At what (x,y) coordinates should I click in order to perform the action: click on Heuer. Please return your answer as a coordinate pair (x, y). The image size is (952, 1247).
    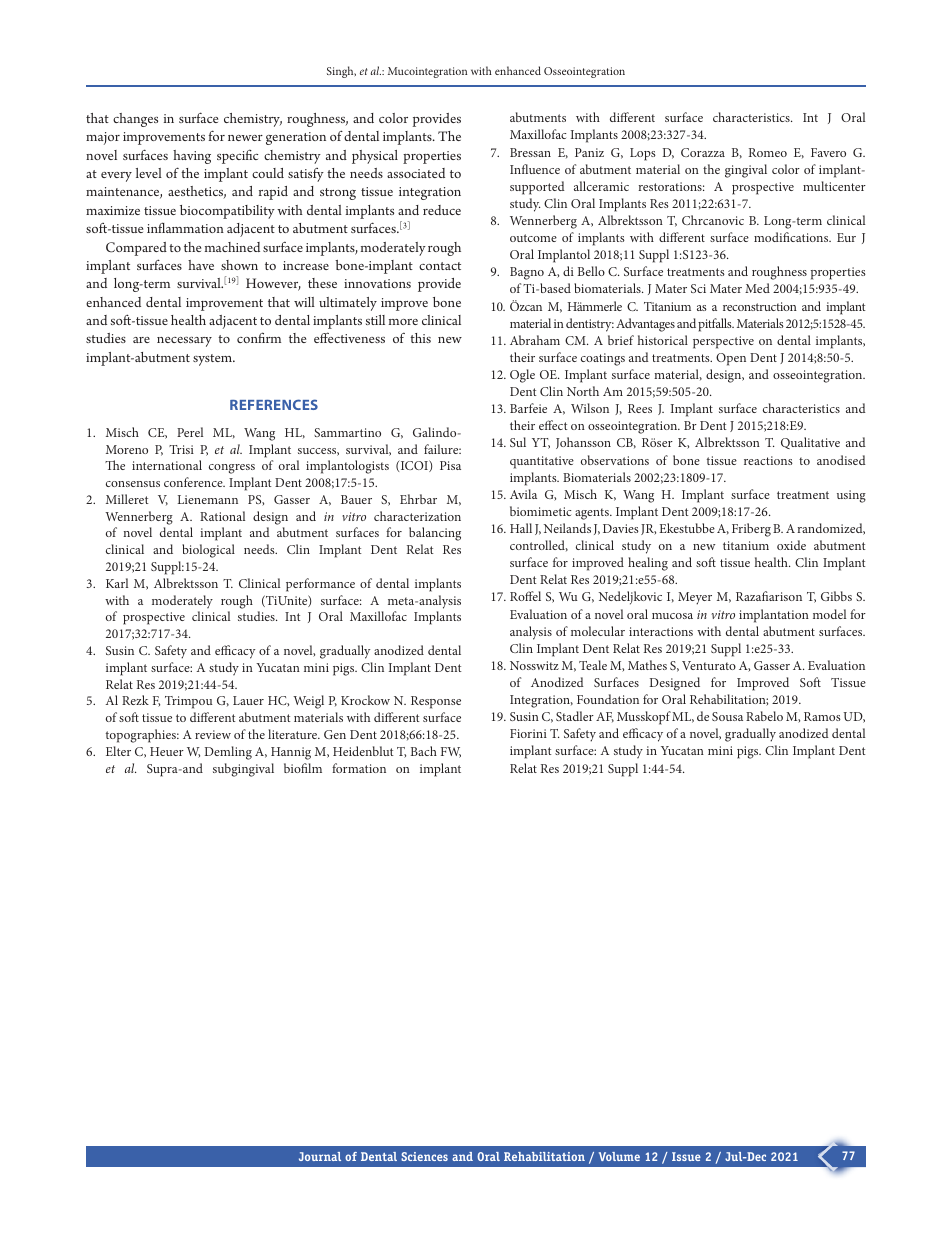
    Looking at the image, I should click on (167, 751).
